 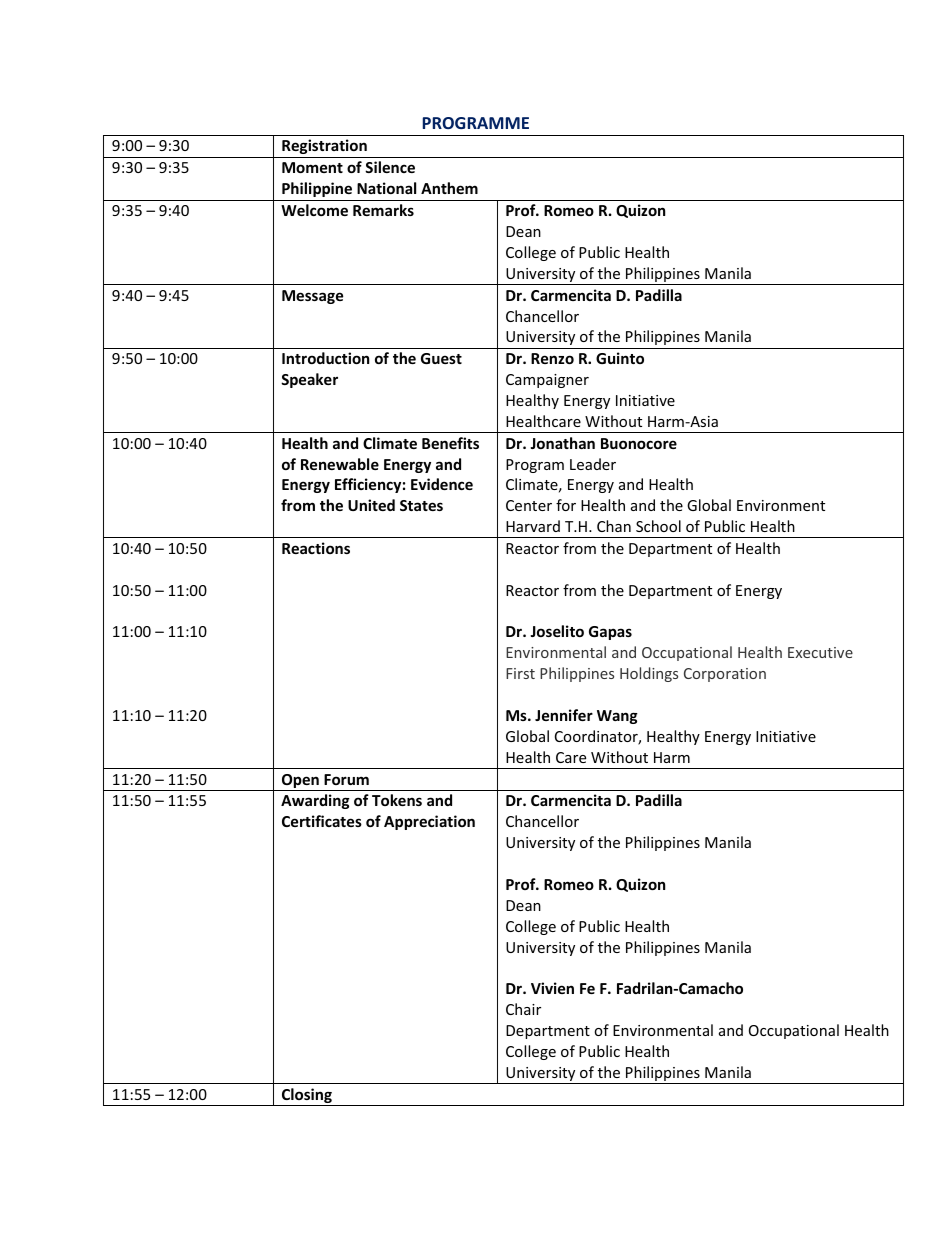 What do you see at coordinates (564, 715) in the screenshot?
I see `Jennifer` at bounding box center [564, 715].
